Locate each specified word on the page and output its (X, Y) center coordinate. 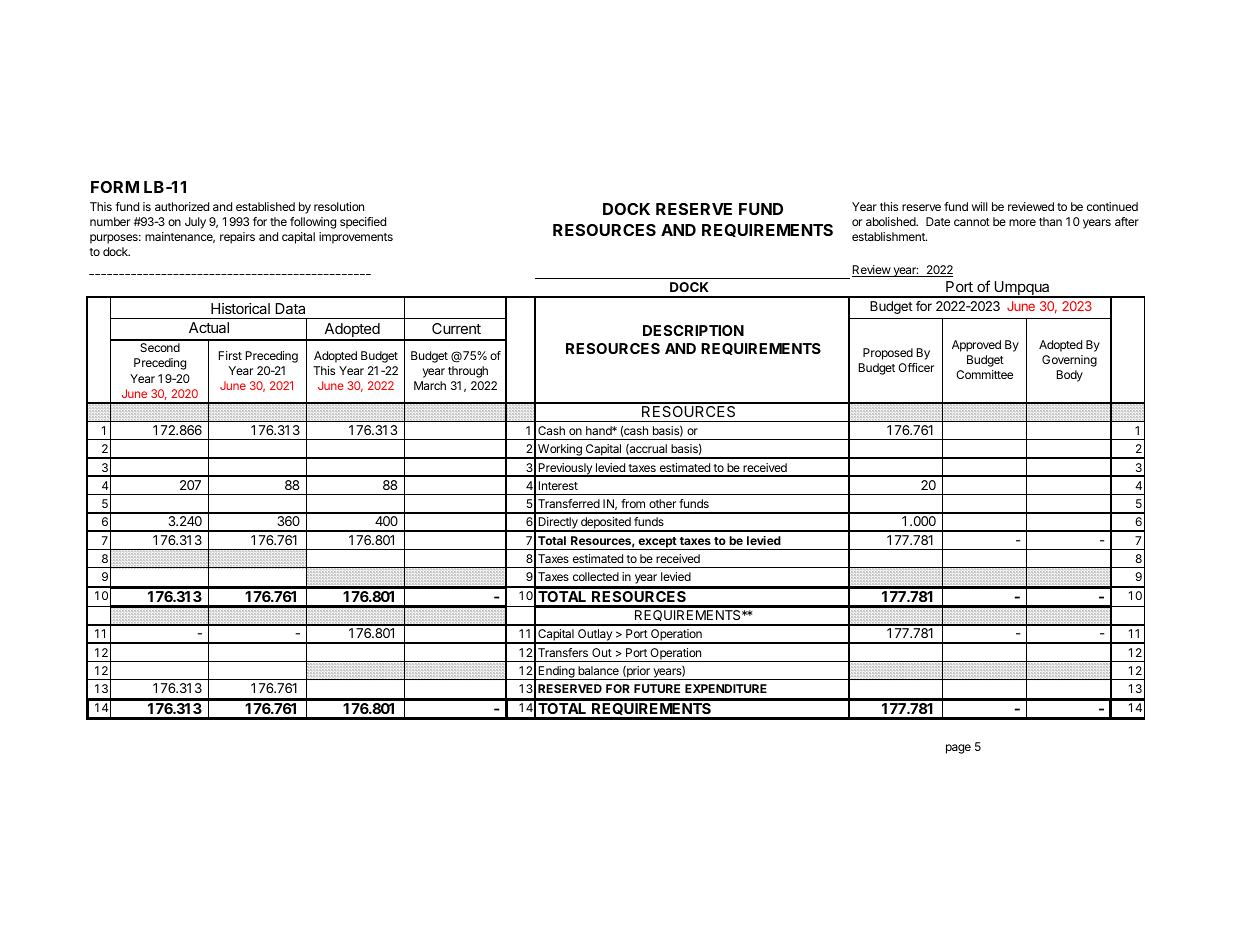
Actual (209, 327)
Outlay (595, 636)
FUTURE (657, 688)
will (980, 206)
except (657, 543)
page (958, 749)
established (265, 206)
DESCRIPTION (693, 330)
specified (363, 223)
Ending (556, 673)
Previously (565, 470)
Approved (976, 346)
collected (596, 576)
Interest (558, 485)
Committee (984, 374)
